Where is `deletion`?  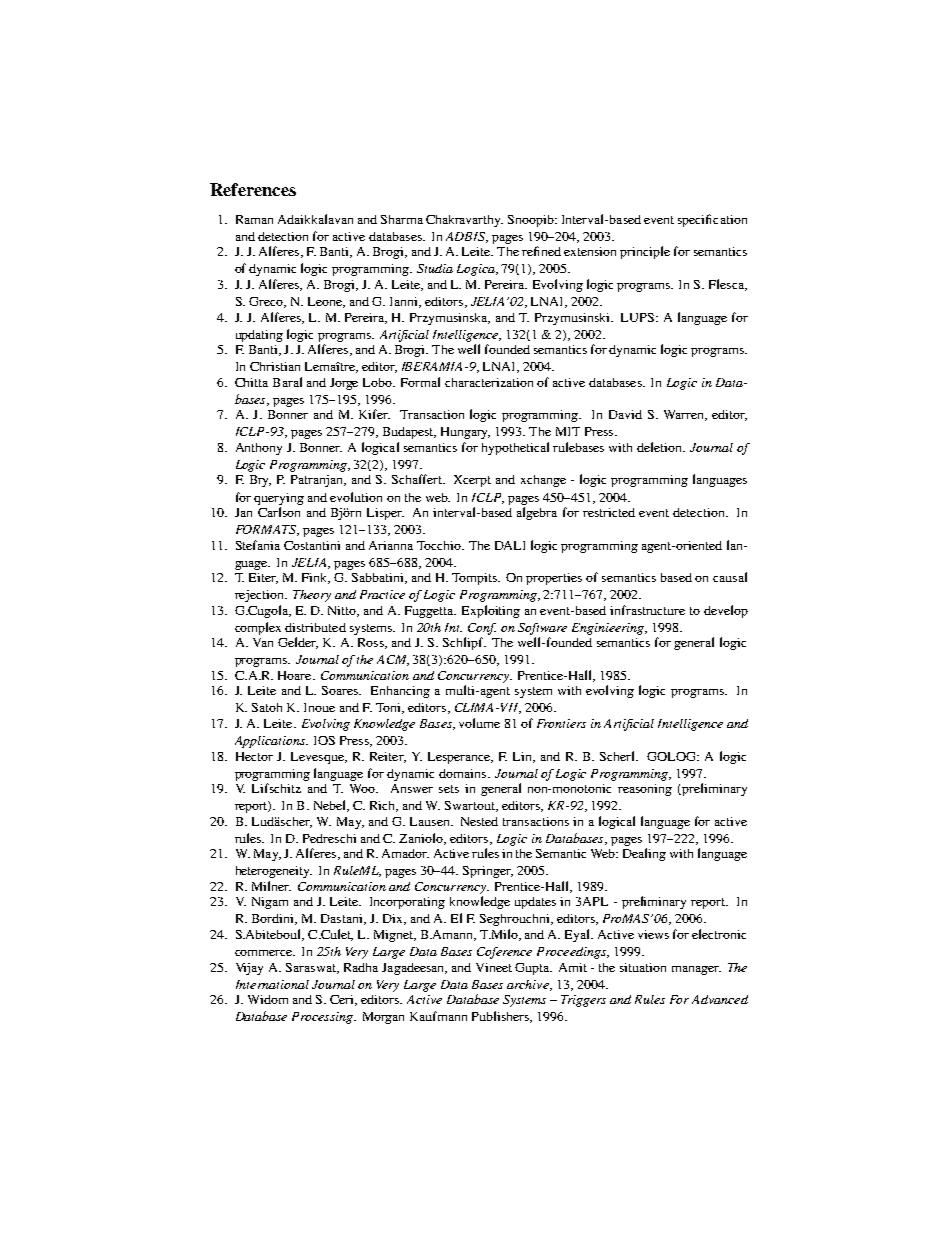 deletion is located at coordinates (660, 447).
